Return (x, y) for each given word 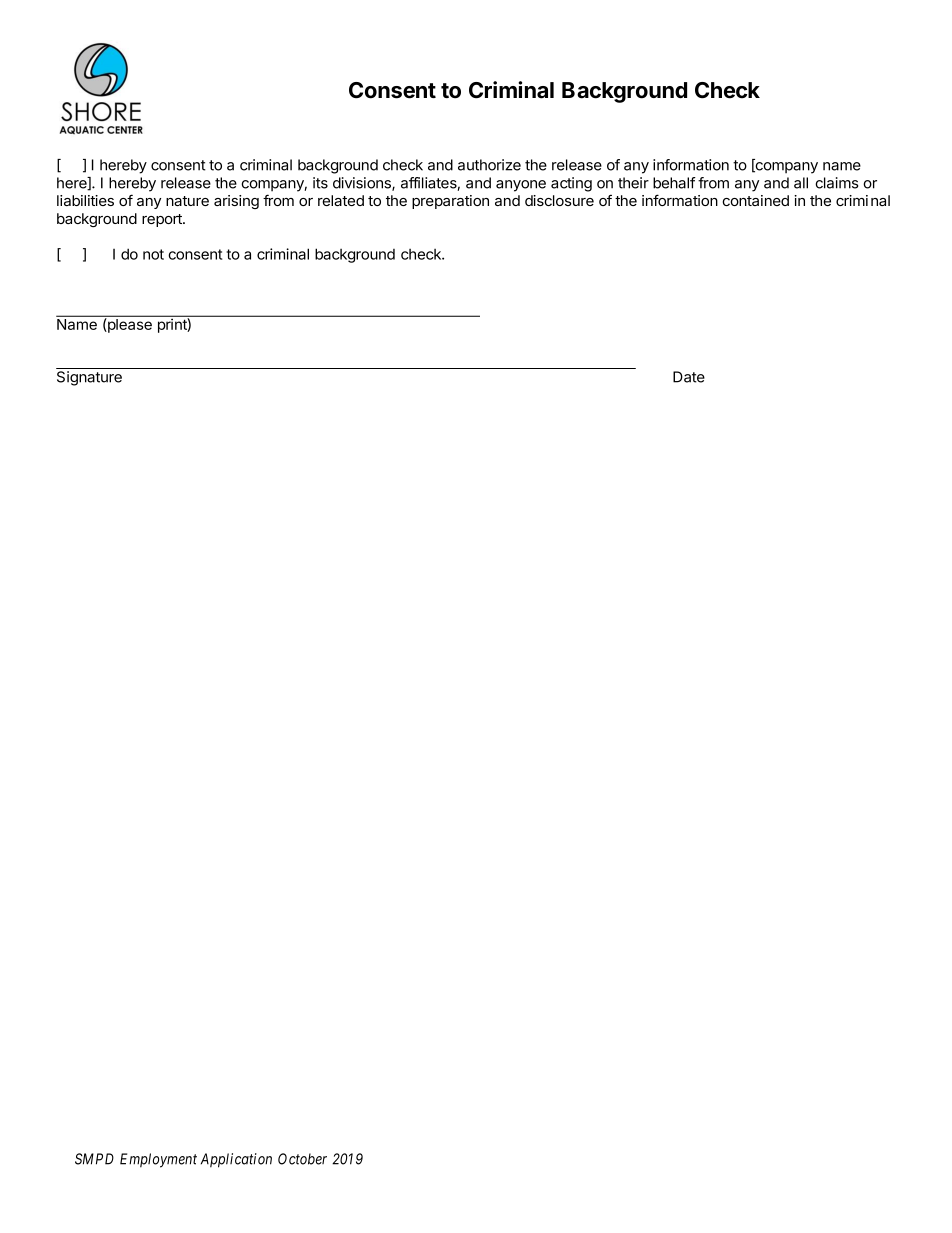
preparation (450, 202)
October (302, 1159)
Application (236, 1160)
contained (755, 200)
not (153, 254)
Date (689, 377)
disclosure (559, 200)
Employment (158, 1160)
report (163, 220)
